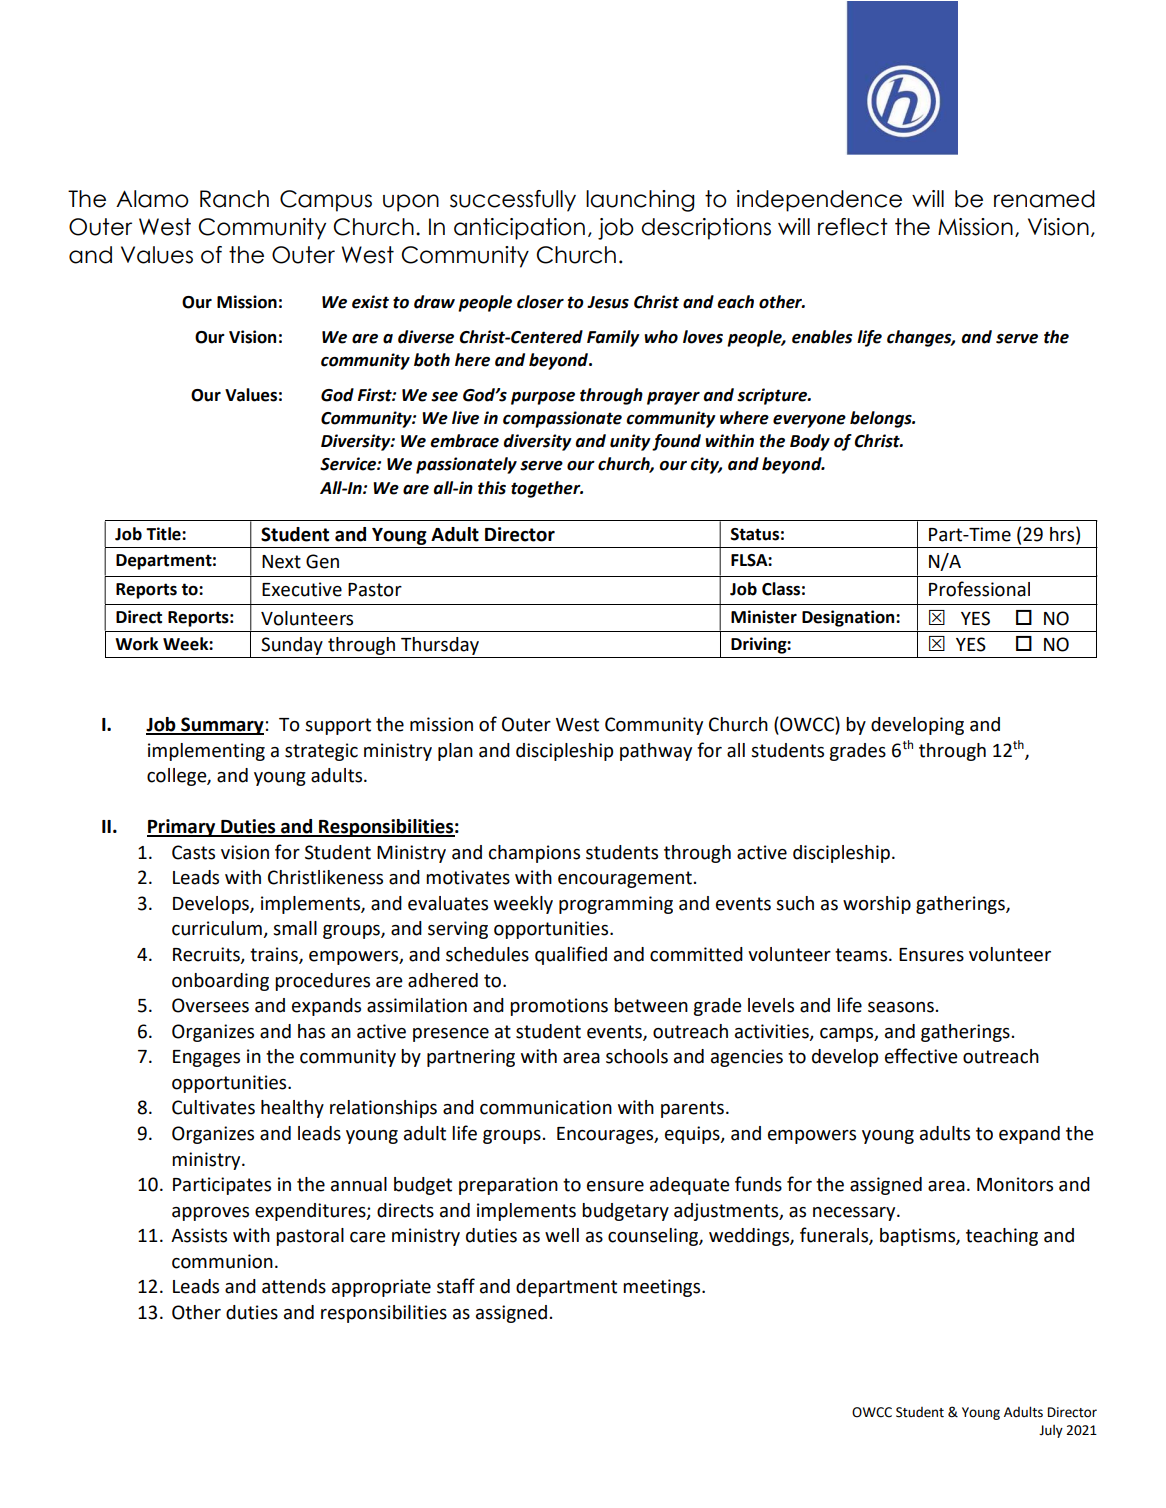  What do you see at coordinates (234, 199) in the image?
I see `Ranch` at bounding box center [234, 199].
